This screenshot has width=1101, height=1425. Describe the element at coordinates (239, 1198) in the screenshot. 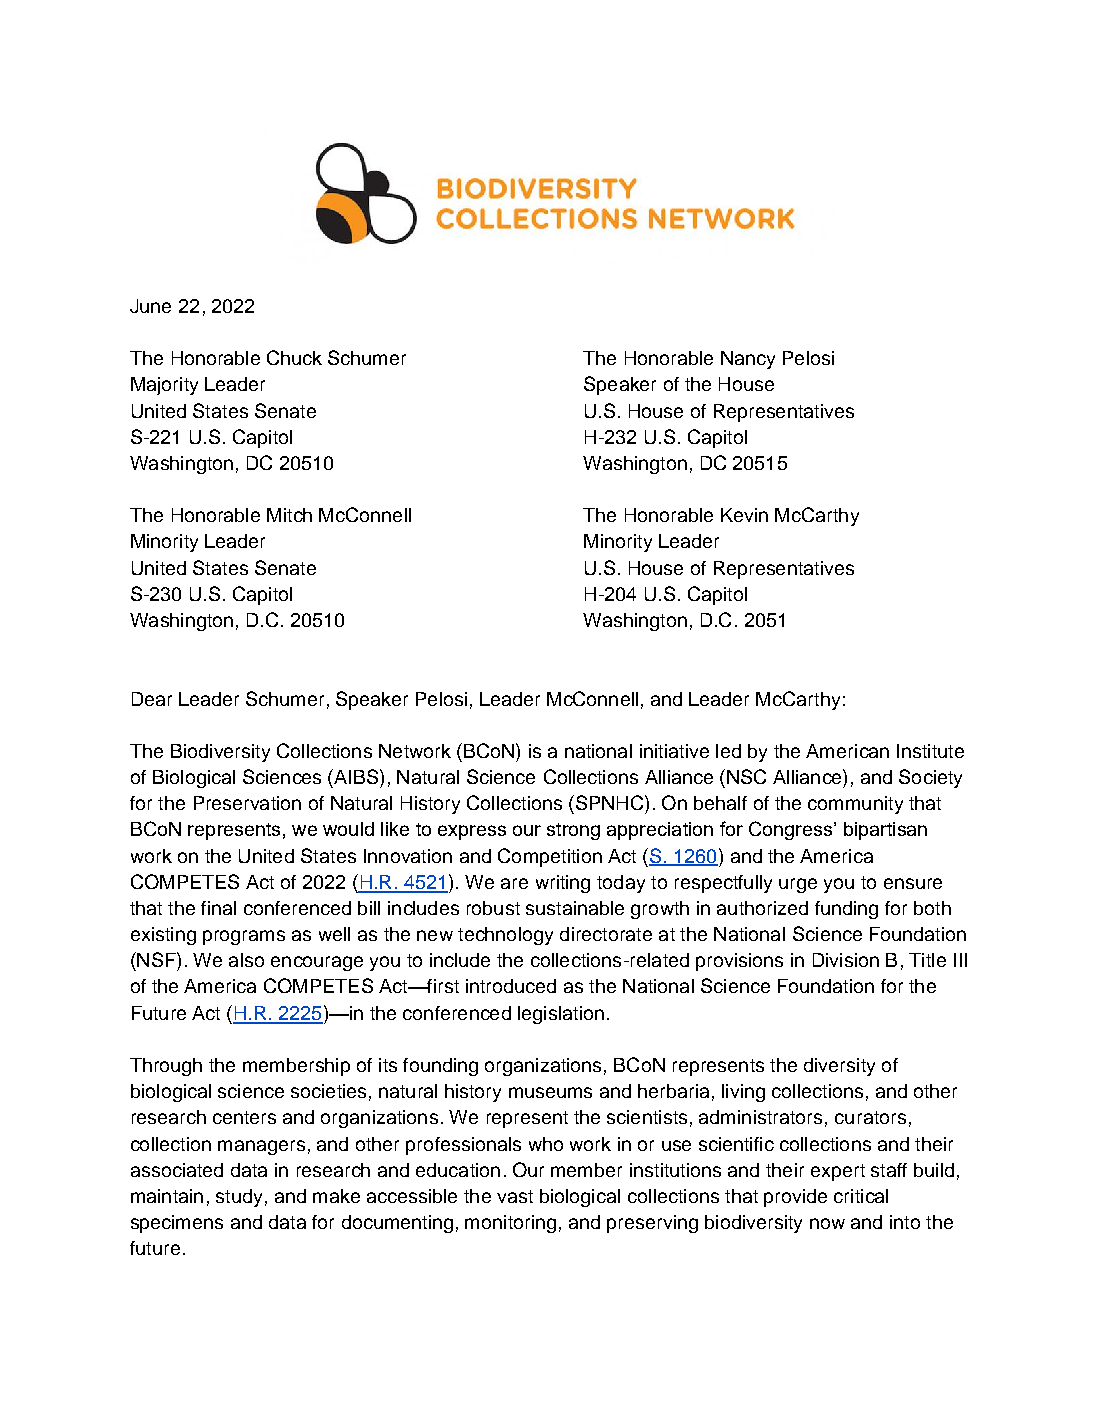

I see `study` at that location.
